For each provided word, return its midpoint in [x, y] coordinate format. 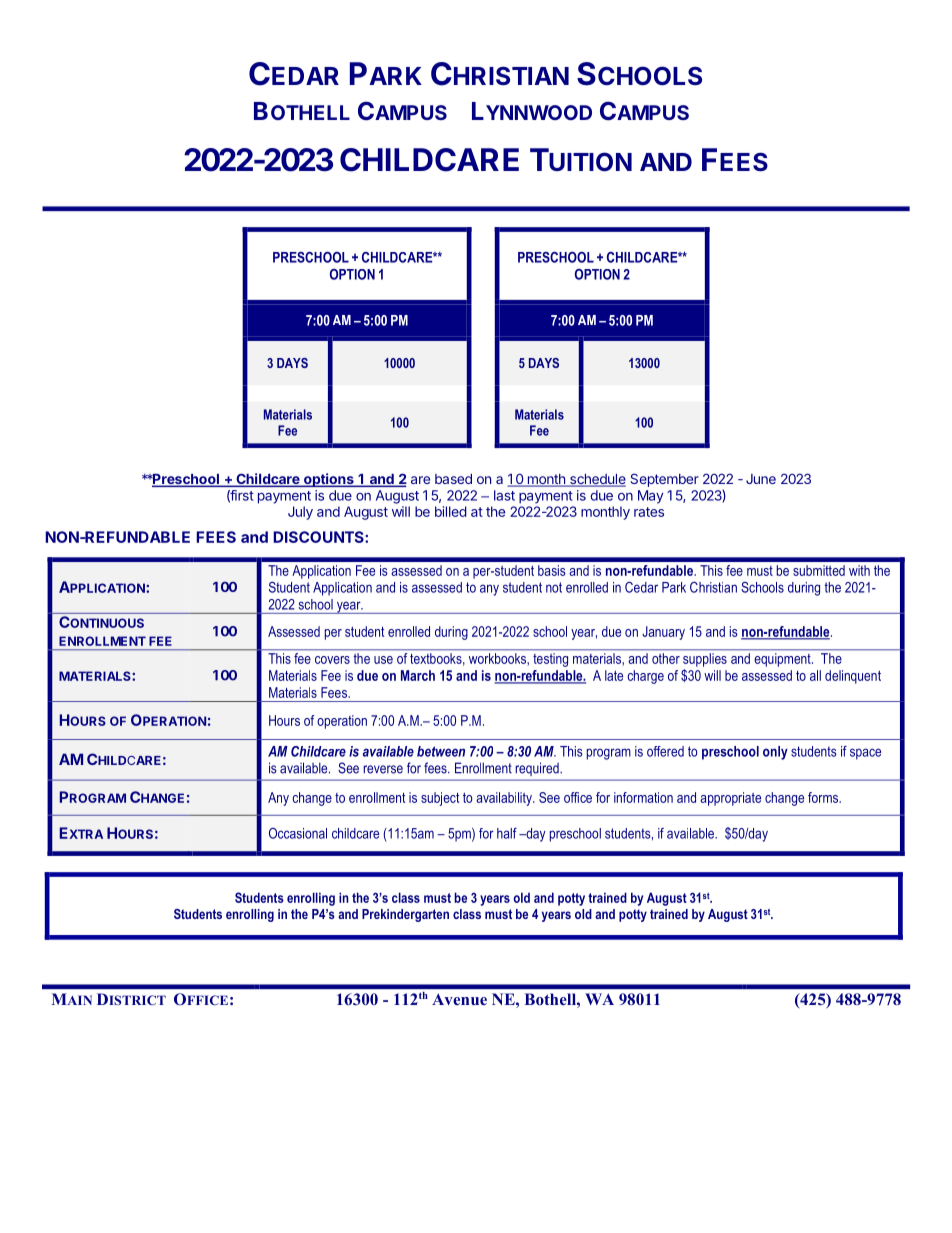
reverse [383, 769]
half [507, 833]
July [300, 513]
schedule [597, 480]
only [775, 753]
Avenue [459, 999]
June [761, 479]
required [538, 769]
